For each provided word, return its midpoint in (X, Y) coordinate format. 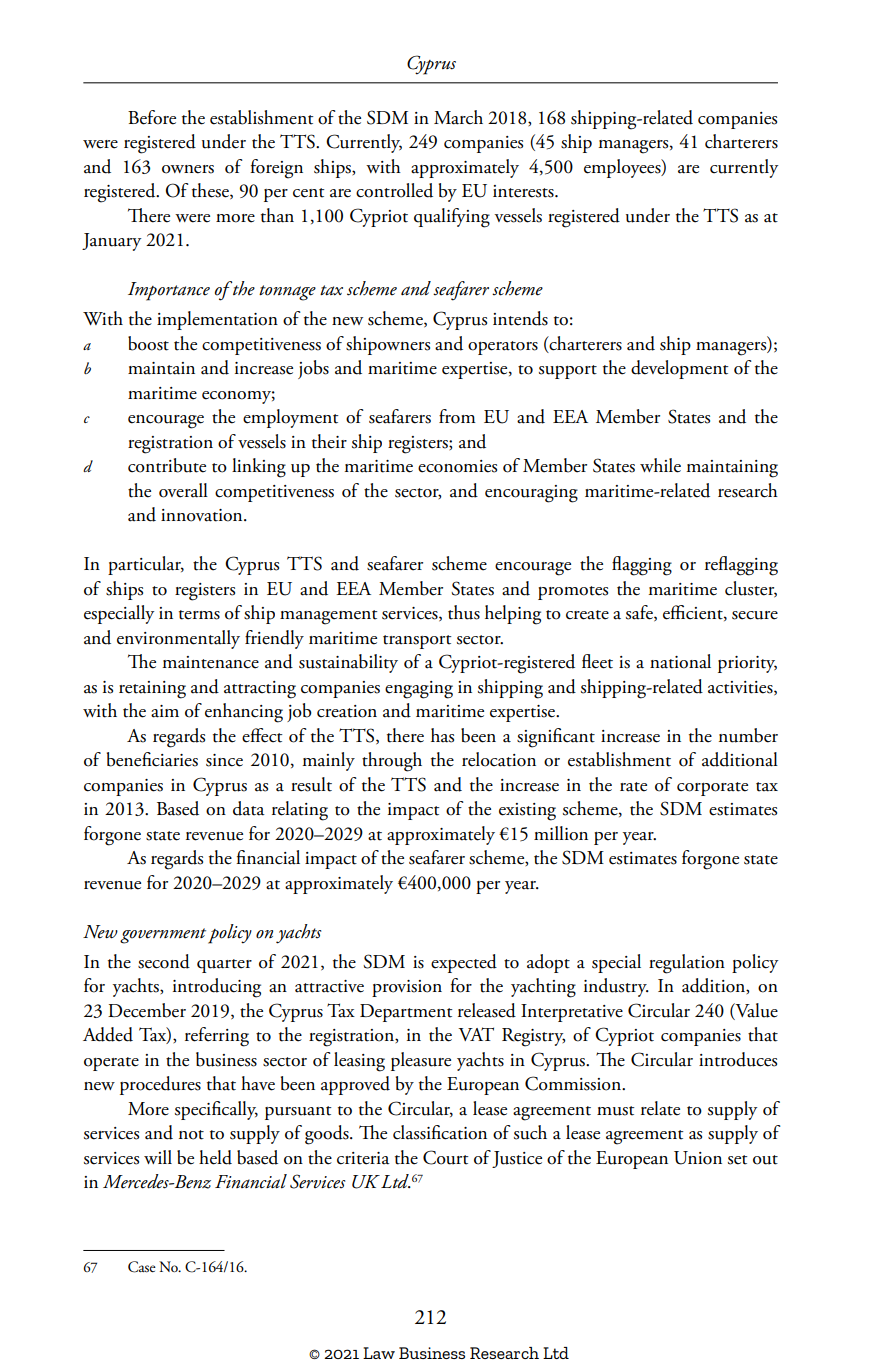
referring (217, 1037)
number (748, 735)
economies (457, 466)
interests (524, 191)
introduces (738, 1059)
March (458, 117)
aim (165, 711)
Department (406, 1013)
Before (152, 117)
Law (379, 1353)
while (660, 465)
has (442, 735)
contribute (167, 465)
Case (142, 1267)
